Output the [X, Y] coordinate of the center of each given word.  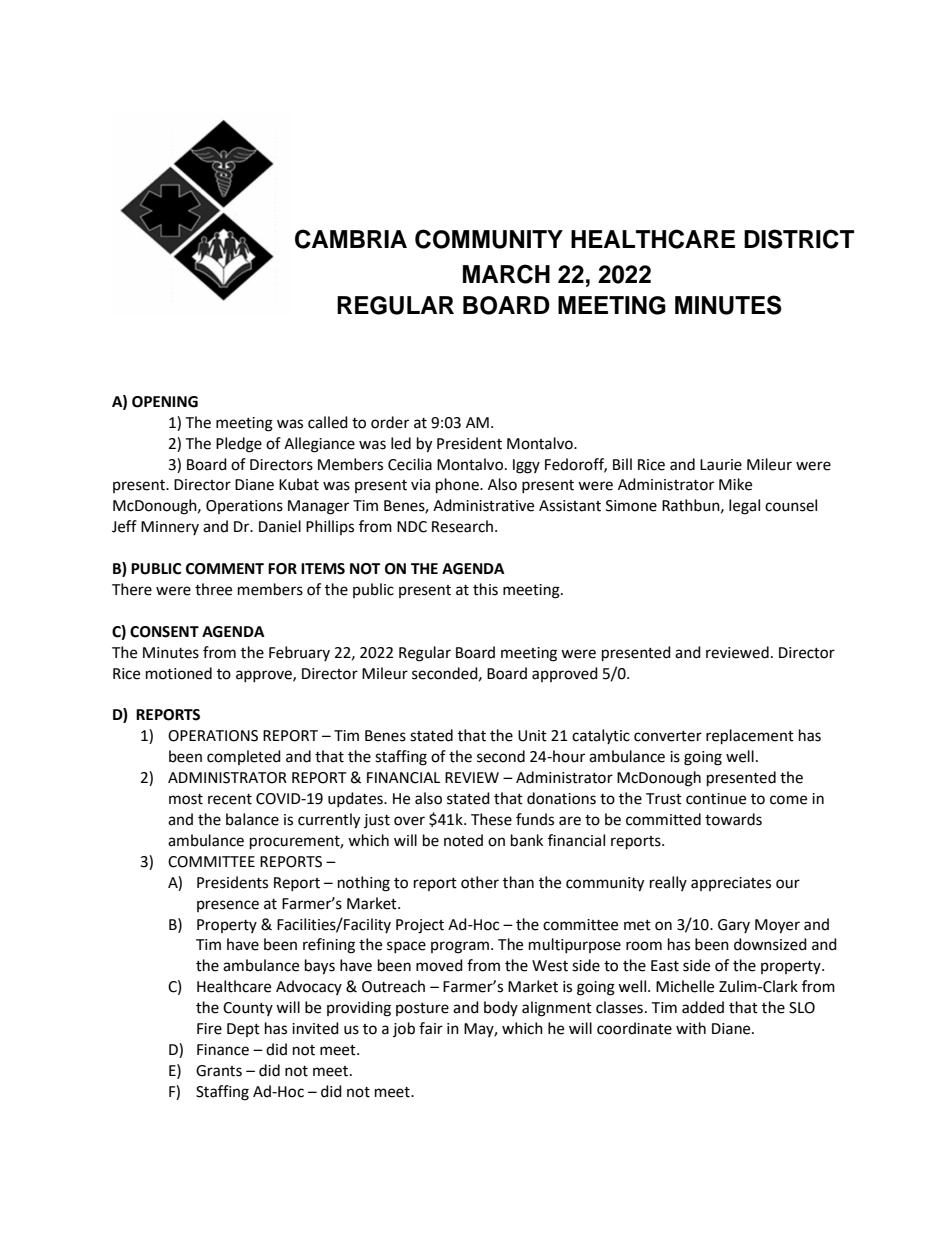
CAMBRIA [351, 239]
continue [716, 799]
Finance [223, 1050]
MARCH [506, 274]
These [491, 819]
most [186, 799]
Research [464, 526]
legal [744, 507]
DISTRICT [799, 239]
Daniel [280, 526]
